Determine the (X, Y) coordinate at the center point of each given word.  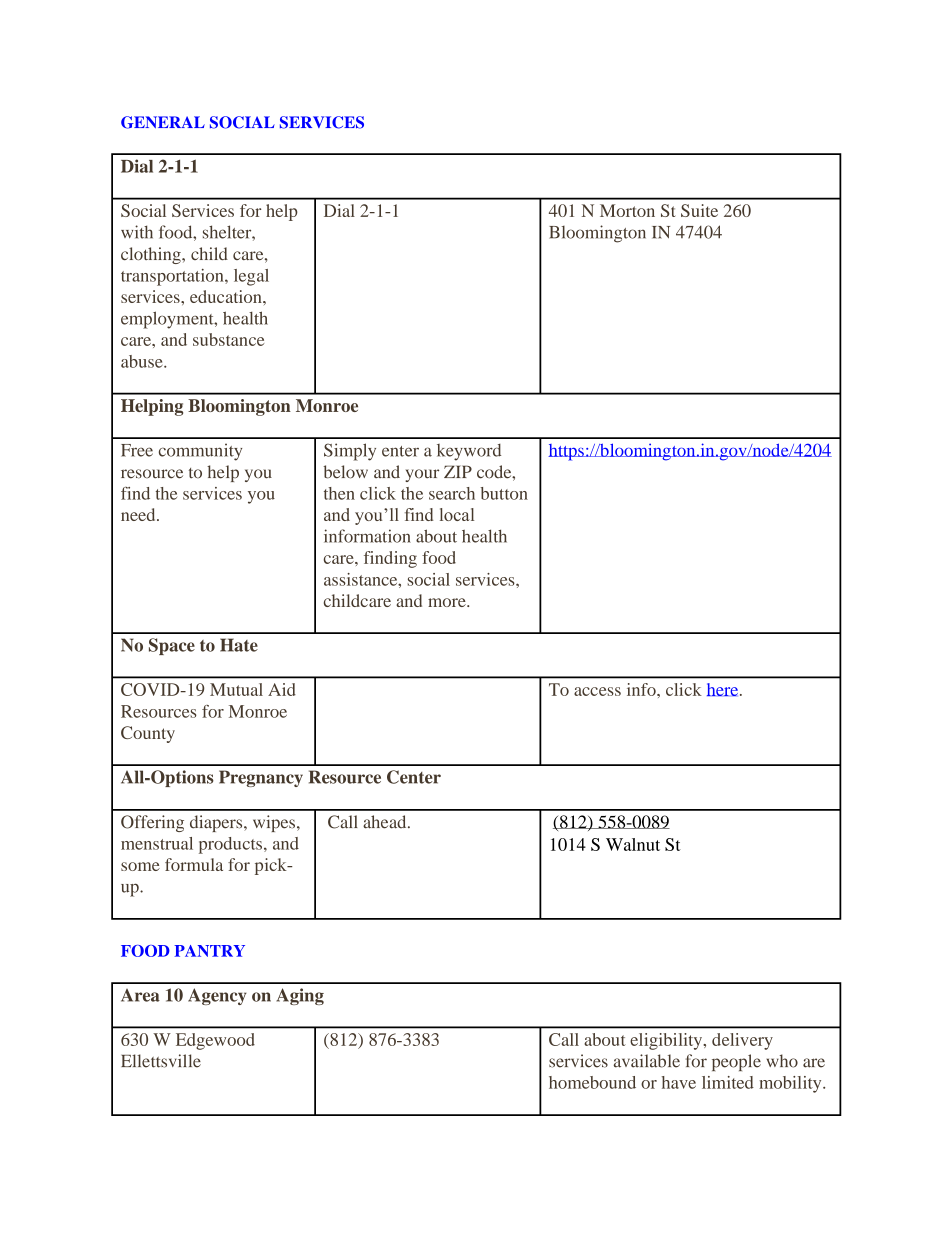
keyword (469, 452)
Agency (217, 996)
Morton (627, 210)
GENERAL (163, 122)
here (724, 689)
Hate (239, 645)
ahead (386, 822)
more (448, 602)
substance (228, 339)
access (597, 691)
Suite (699, 210)
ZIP (458, 471)
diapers (217, 823)
